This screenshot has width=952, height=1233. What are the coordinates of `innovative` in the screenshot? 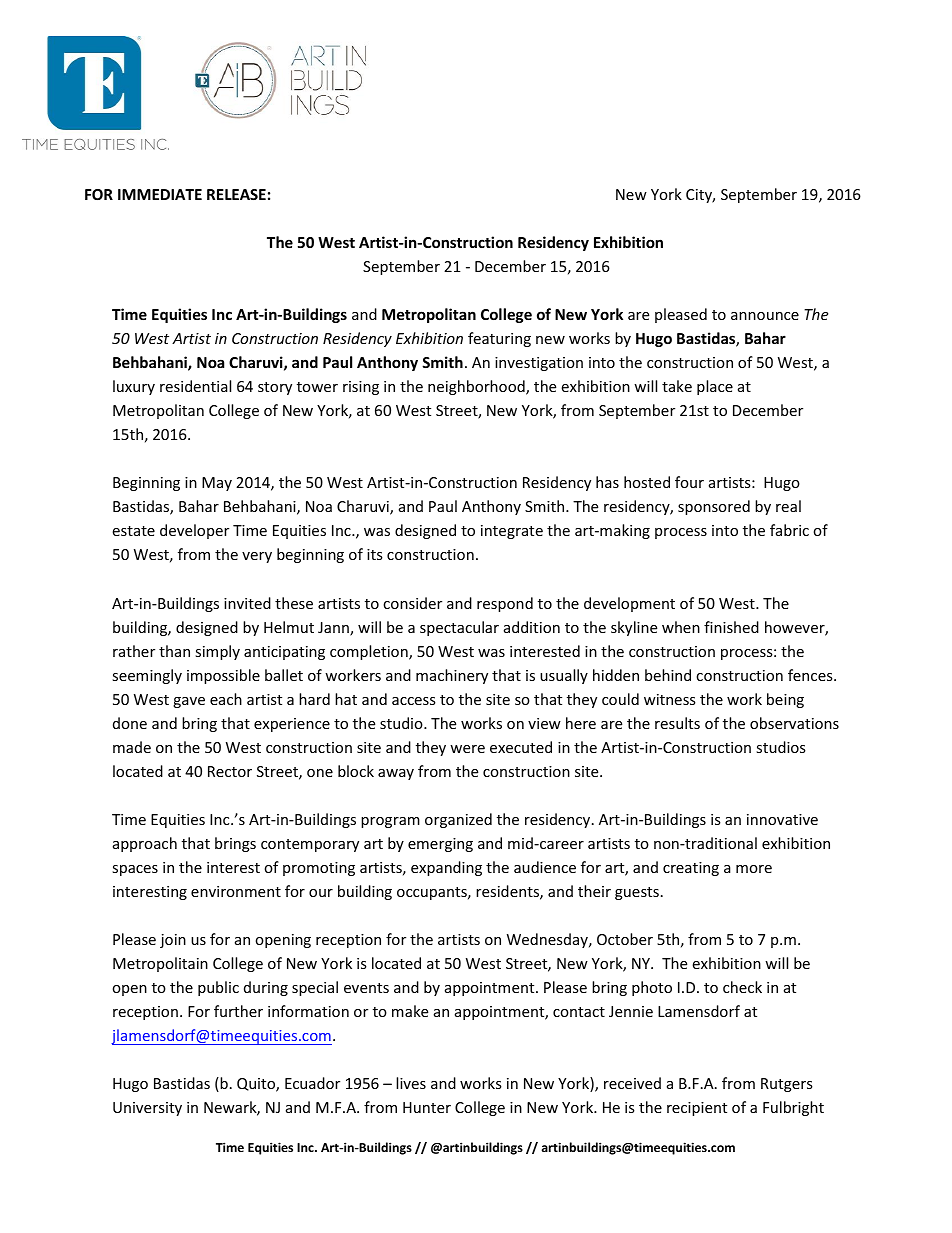 It's located at (782, 819).
